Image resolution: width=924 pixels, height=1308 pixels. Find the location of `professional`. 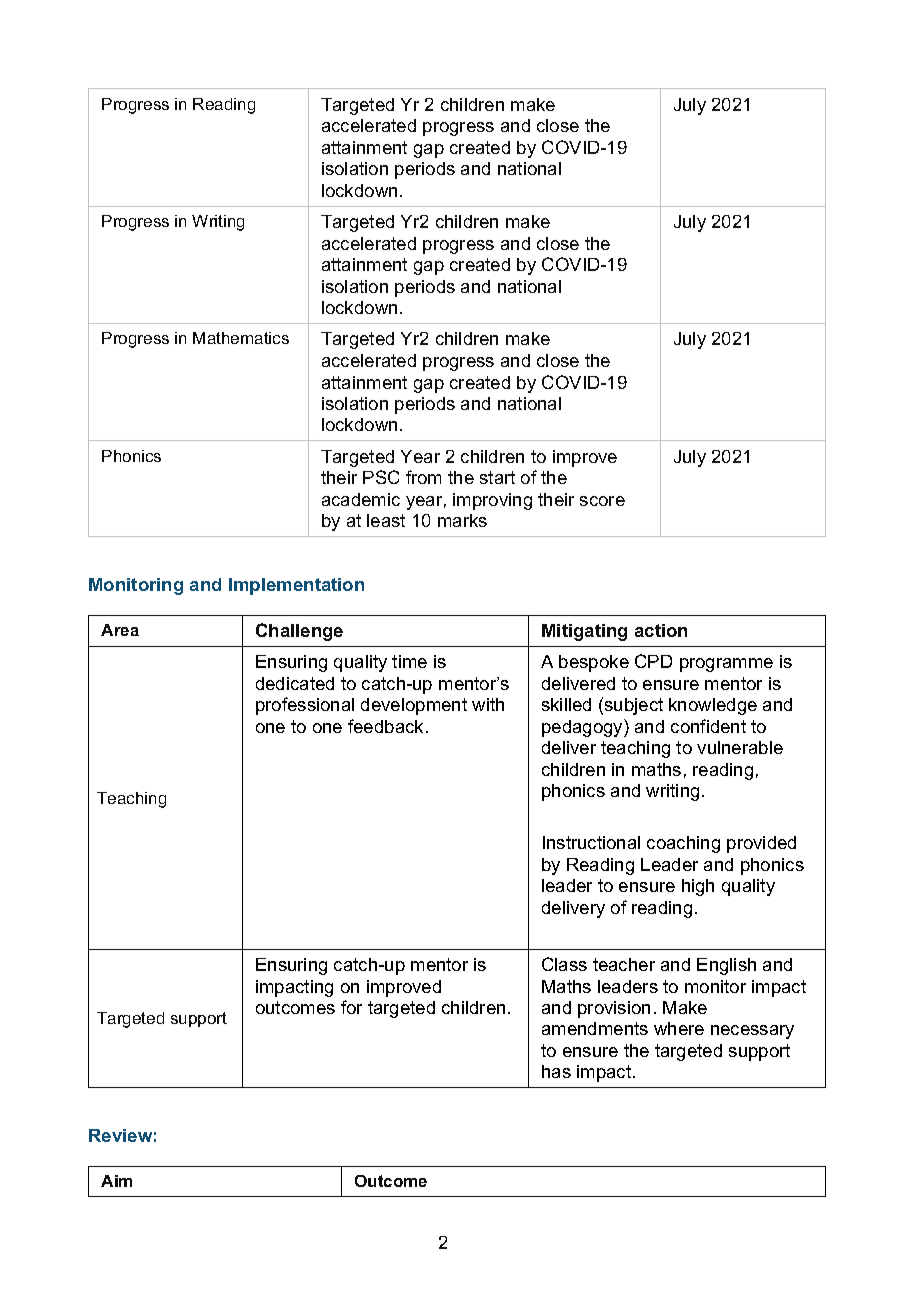

professional is located at coordinates (305, 706).
